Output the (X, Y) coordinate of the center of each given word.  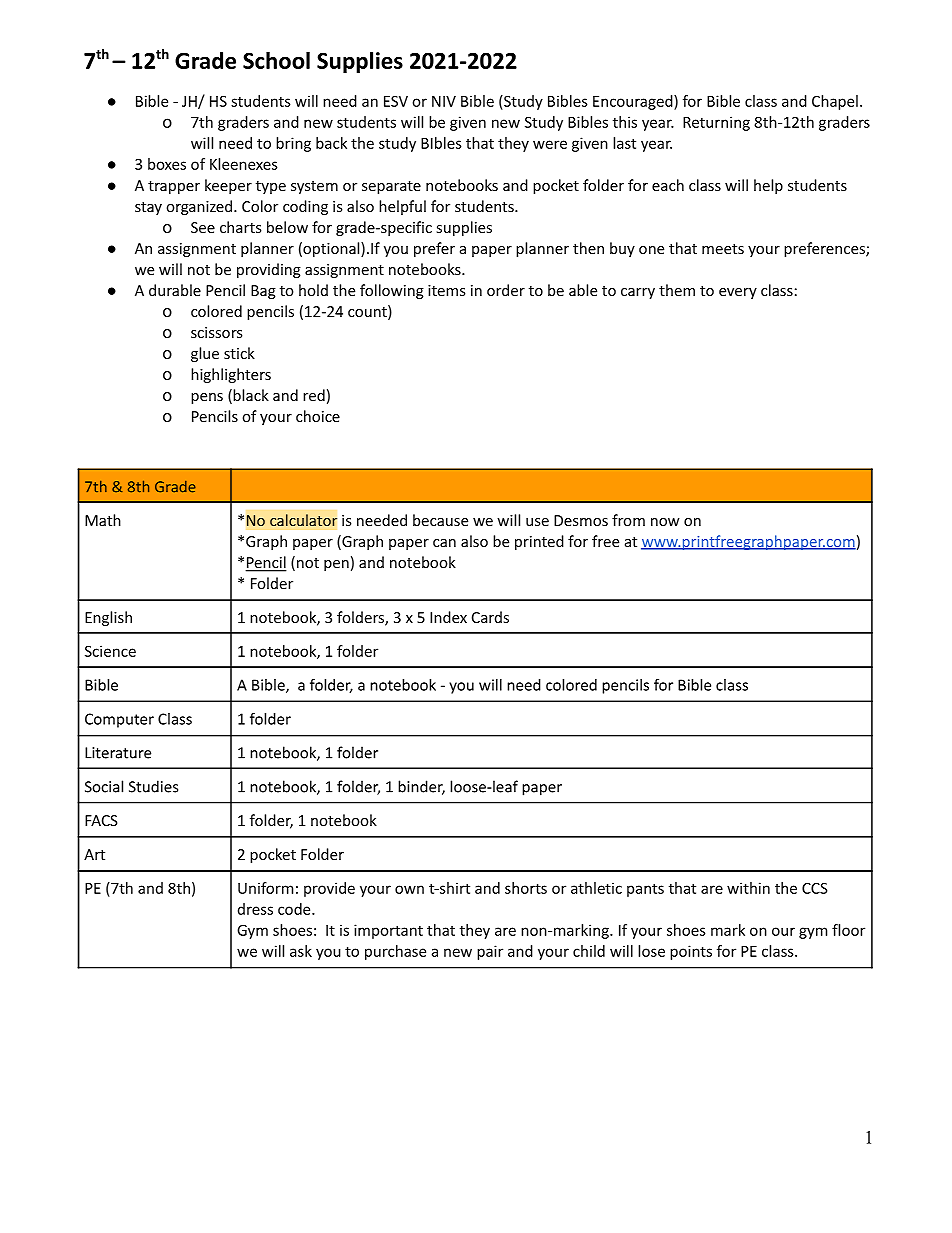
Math (103, 520)
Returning (716, 123)
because (440, 520)
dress (255, 909)
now (665, 522)
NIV (444, 101)
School (276, 60)
